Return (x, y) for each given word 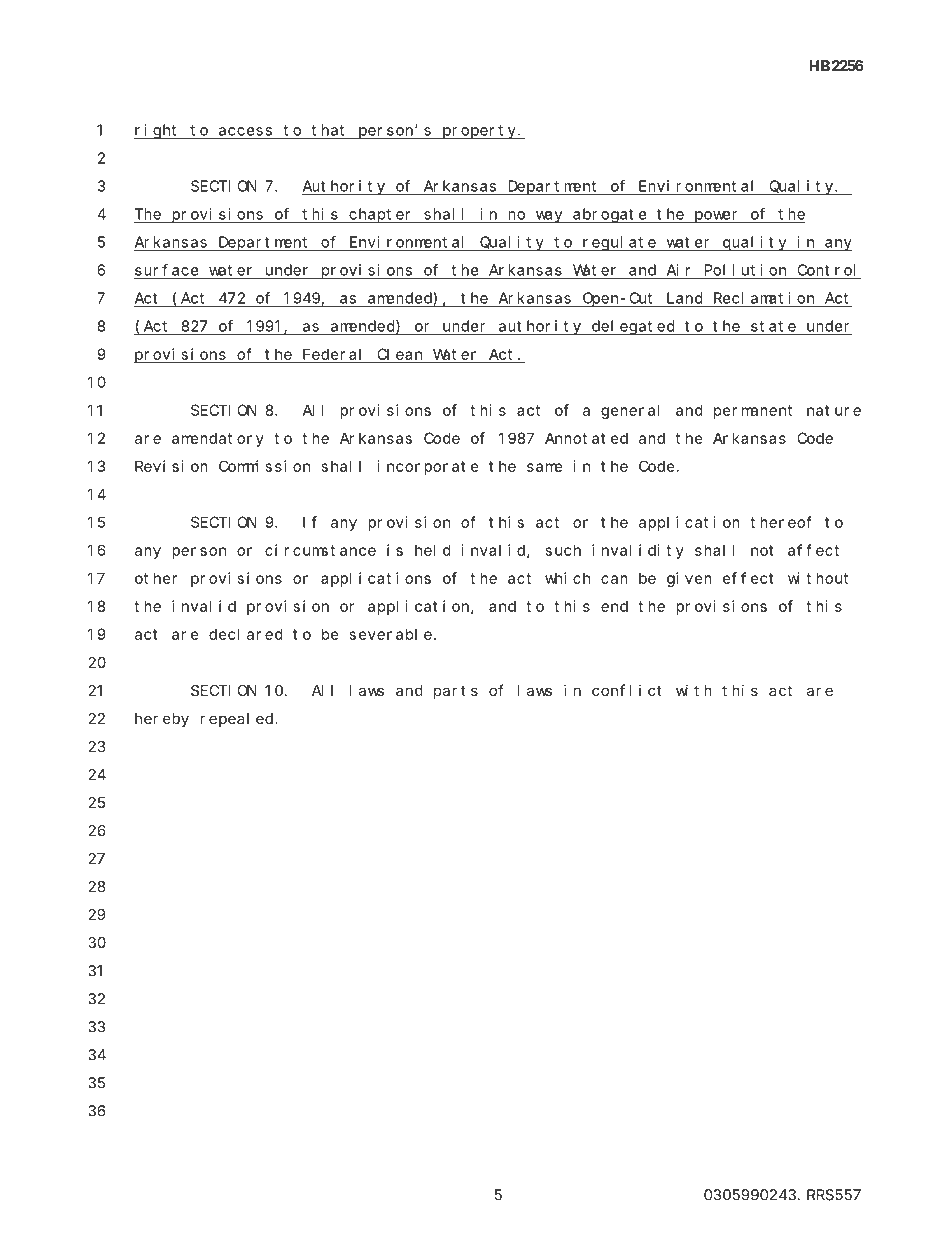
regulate (619, 243)
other (156, 578)
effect (748, 578)
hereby (162, 720)
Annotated (586, 438)
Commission (264, 466)
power (716, 217)
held (433, 550)
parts (456, 692)
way (548, 217)
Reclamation (764, 298)
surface (167, 270)
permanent (753, 412)
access (245, 132)
